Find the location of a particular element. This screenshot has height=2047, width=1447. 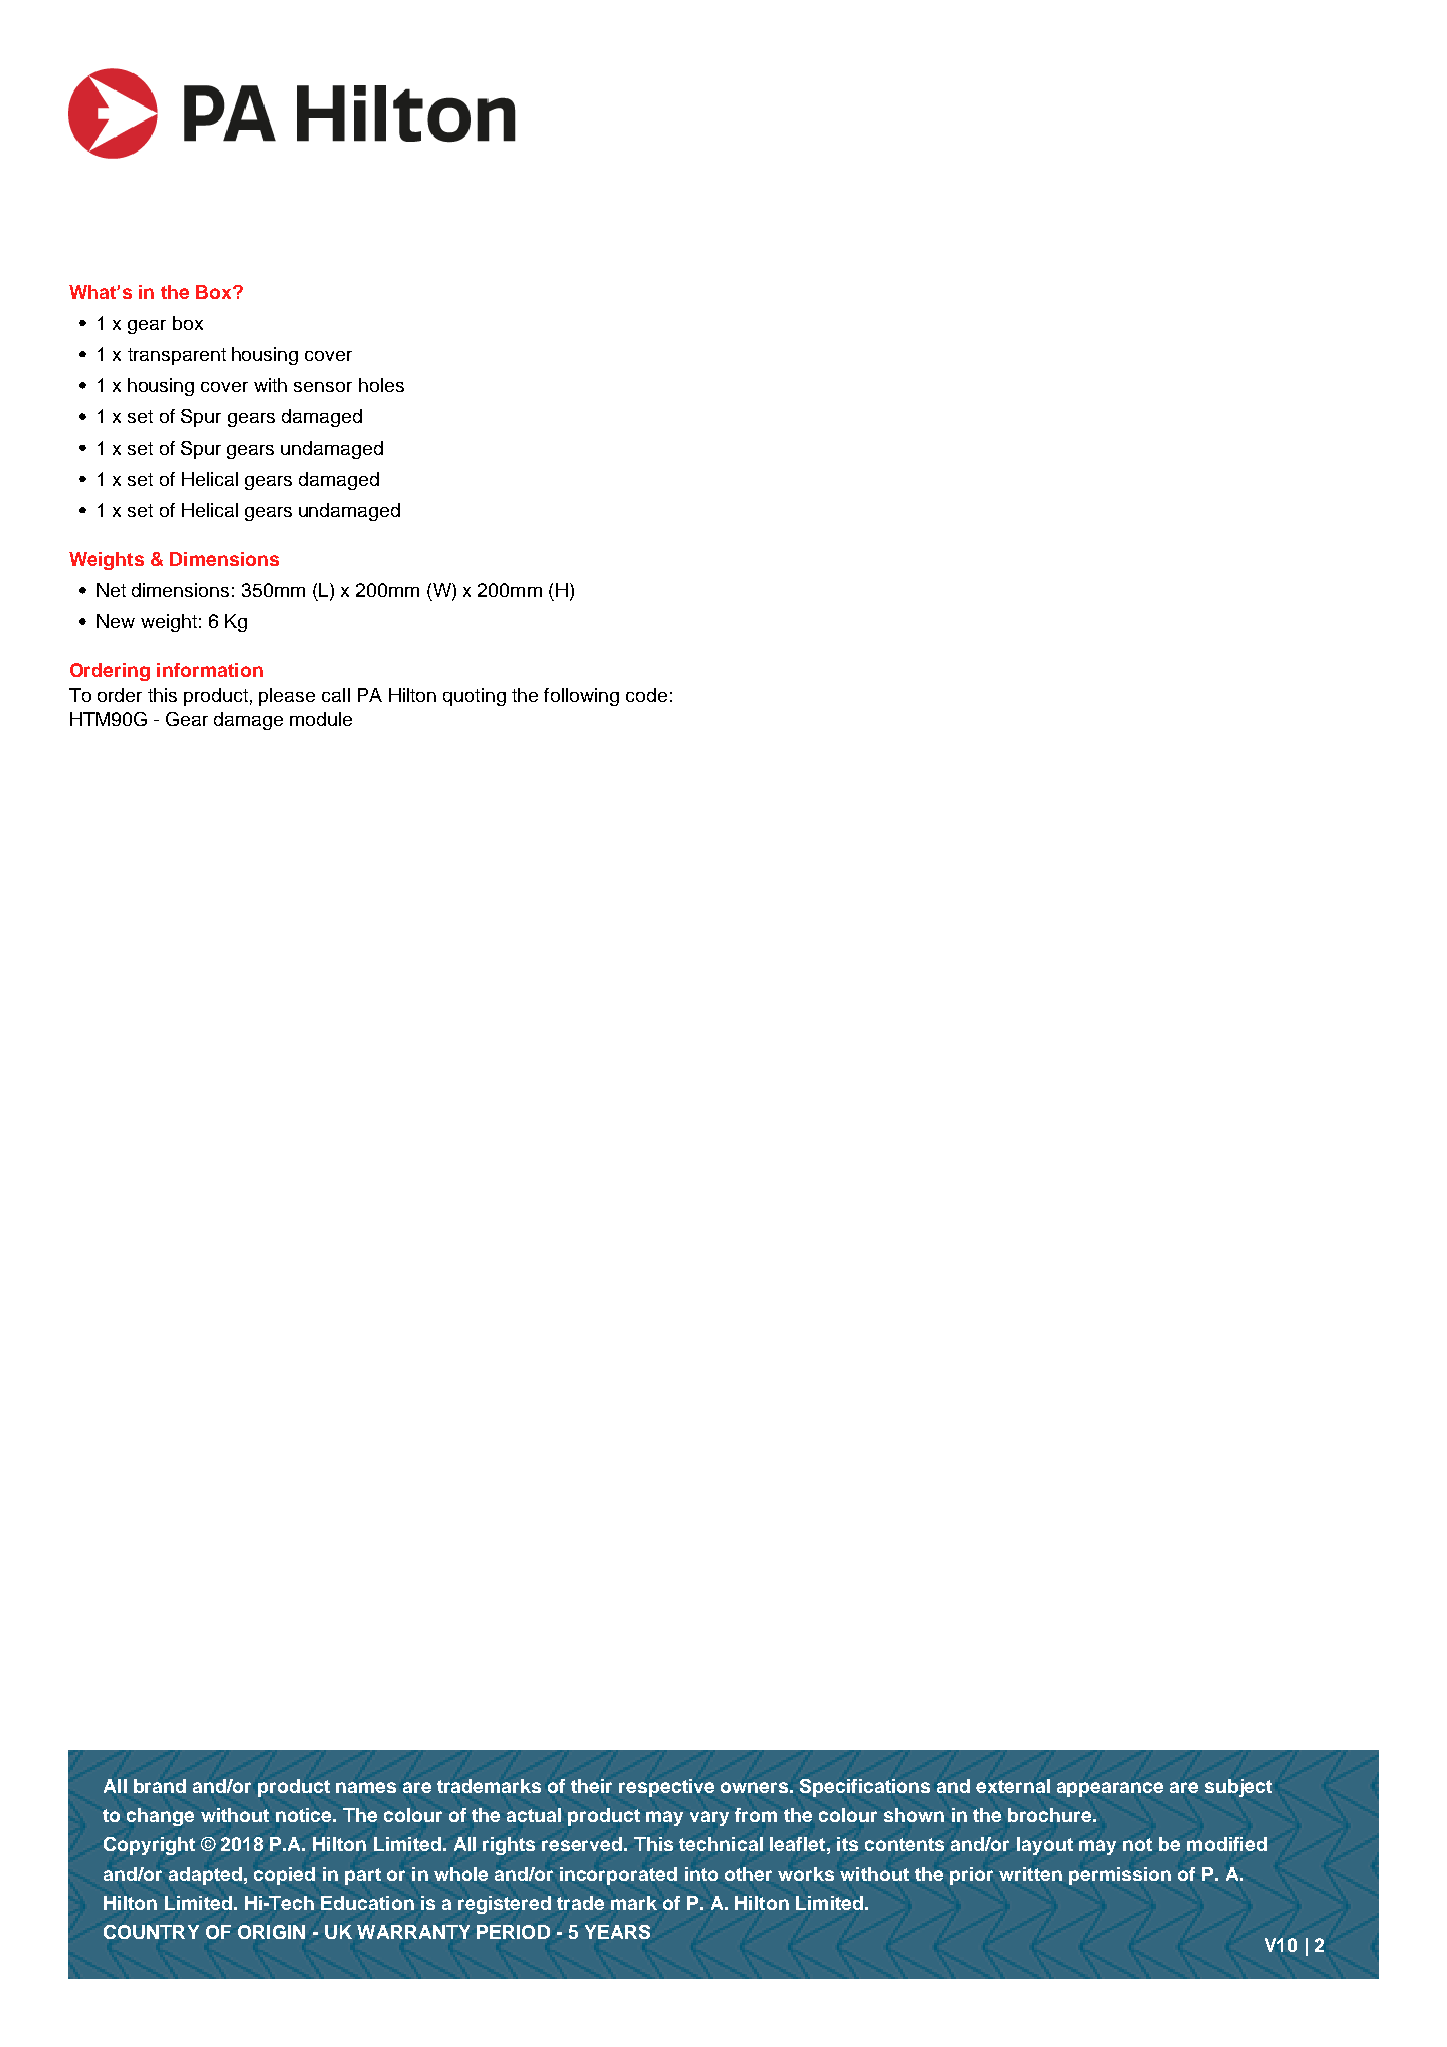

appearance is located at coordinates (1110, 1789).
